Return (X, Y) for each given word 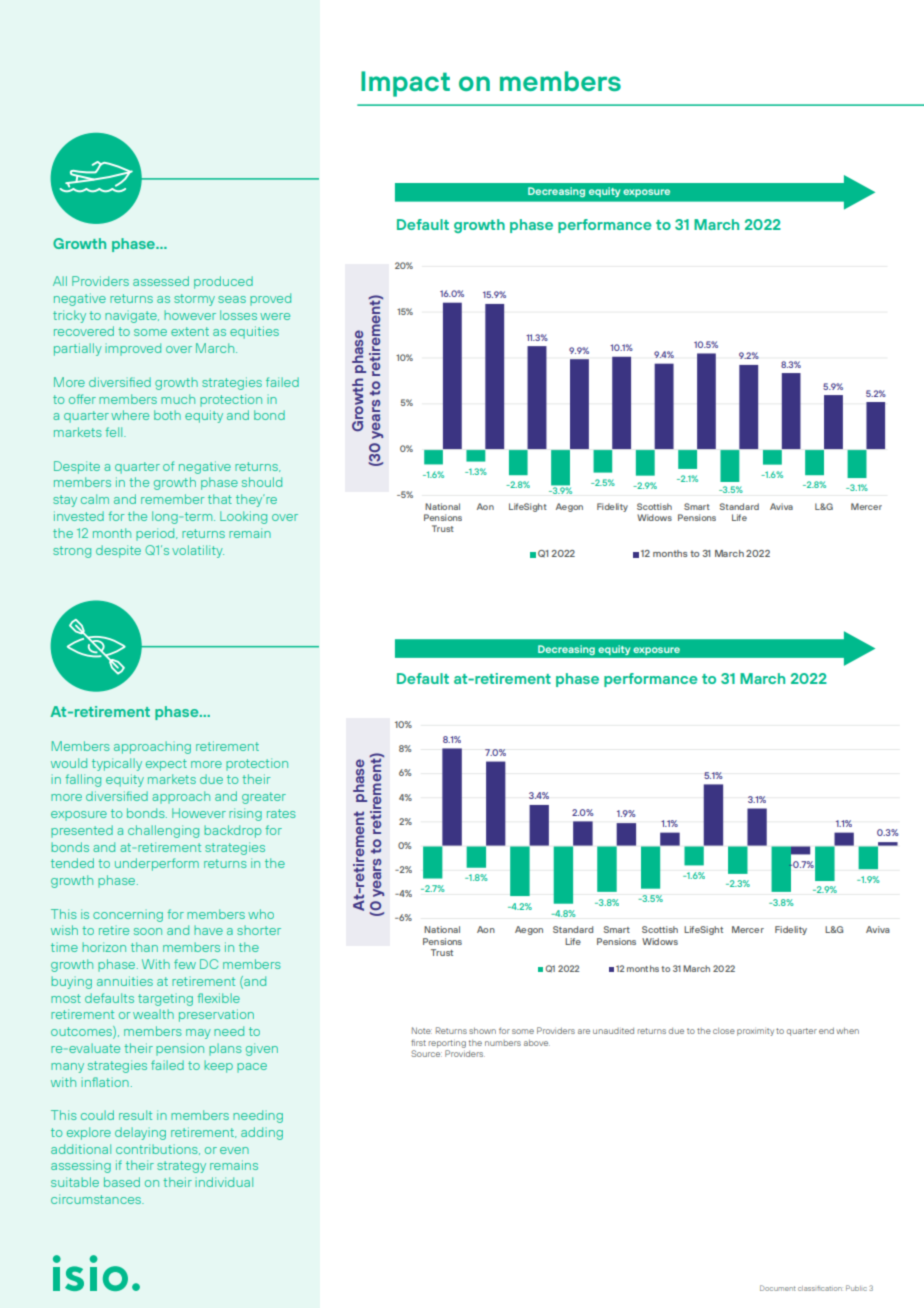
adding (262, 1133)
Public (856, 1288)
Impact (405, 84)
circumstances (97, 1199)
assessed (161, 281)
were (275, 316)
